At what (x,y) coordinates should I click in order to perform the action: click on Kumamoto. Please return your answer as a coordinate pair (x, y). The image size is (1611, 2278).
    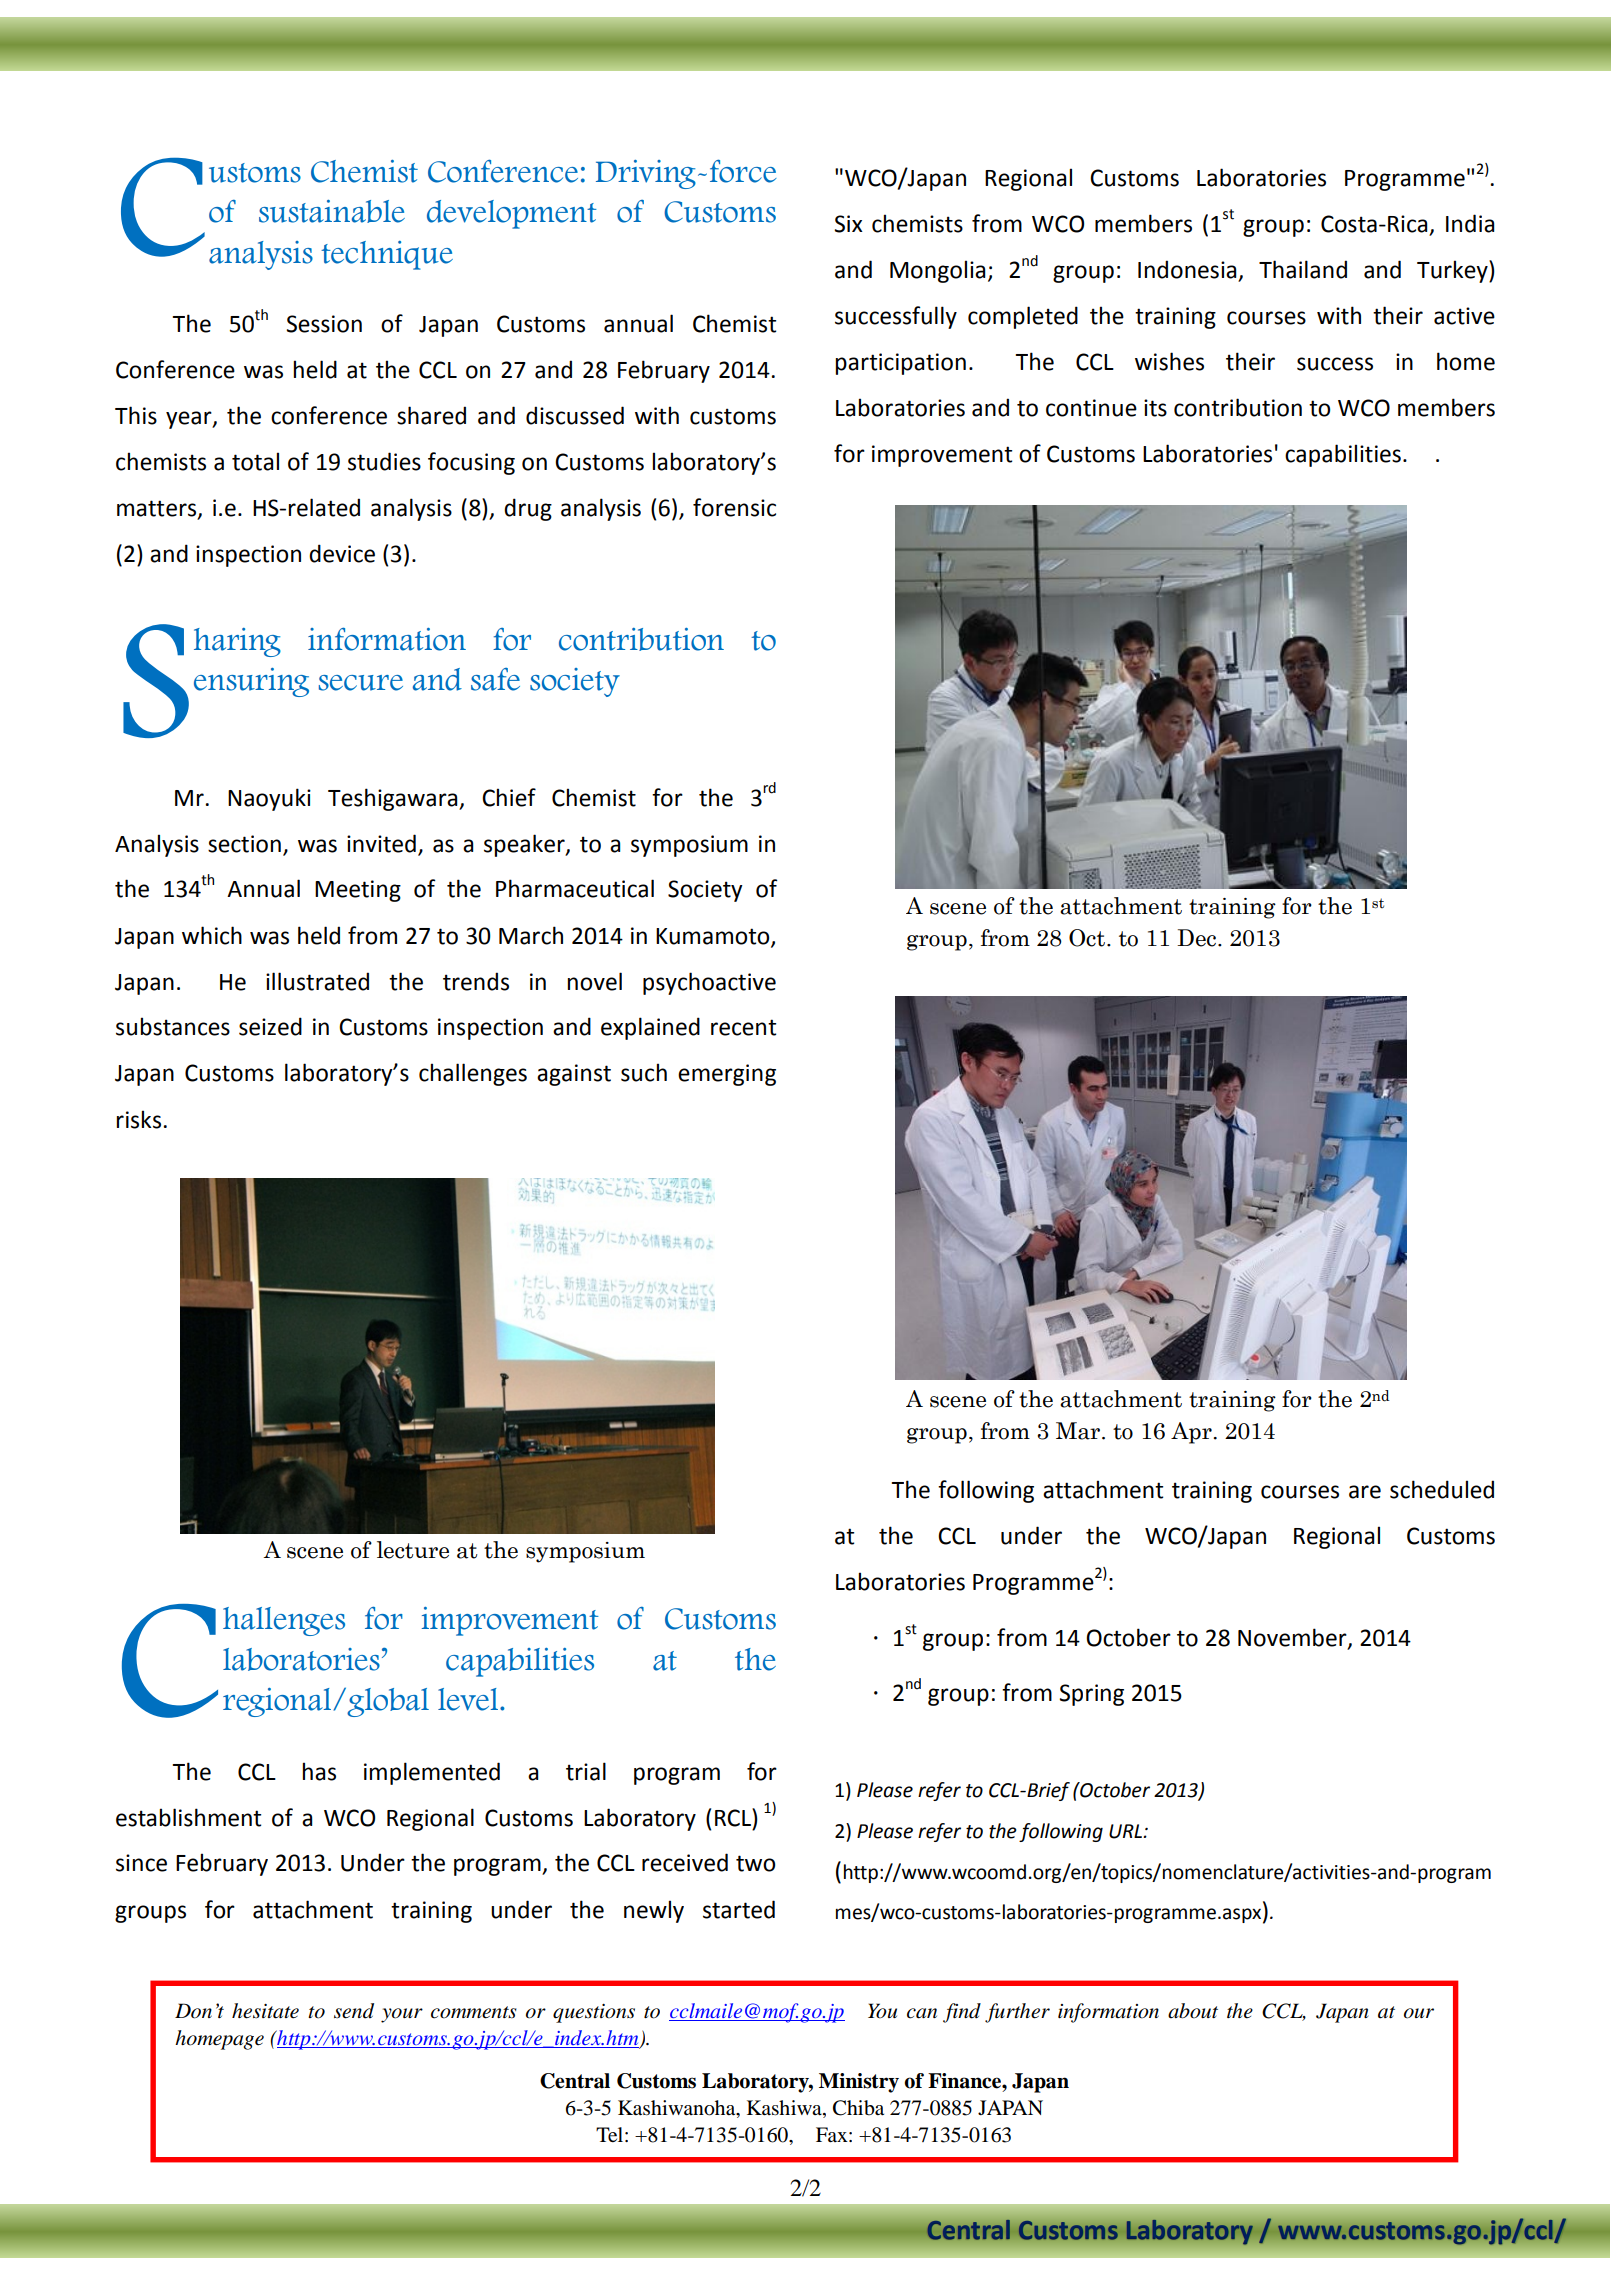
    Looking at the image, I should click on (714, 937).
